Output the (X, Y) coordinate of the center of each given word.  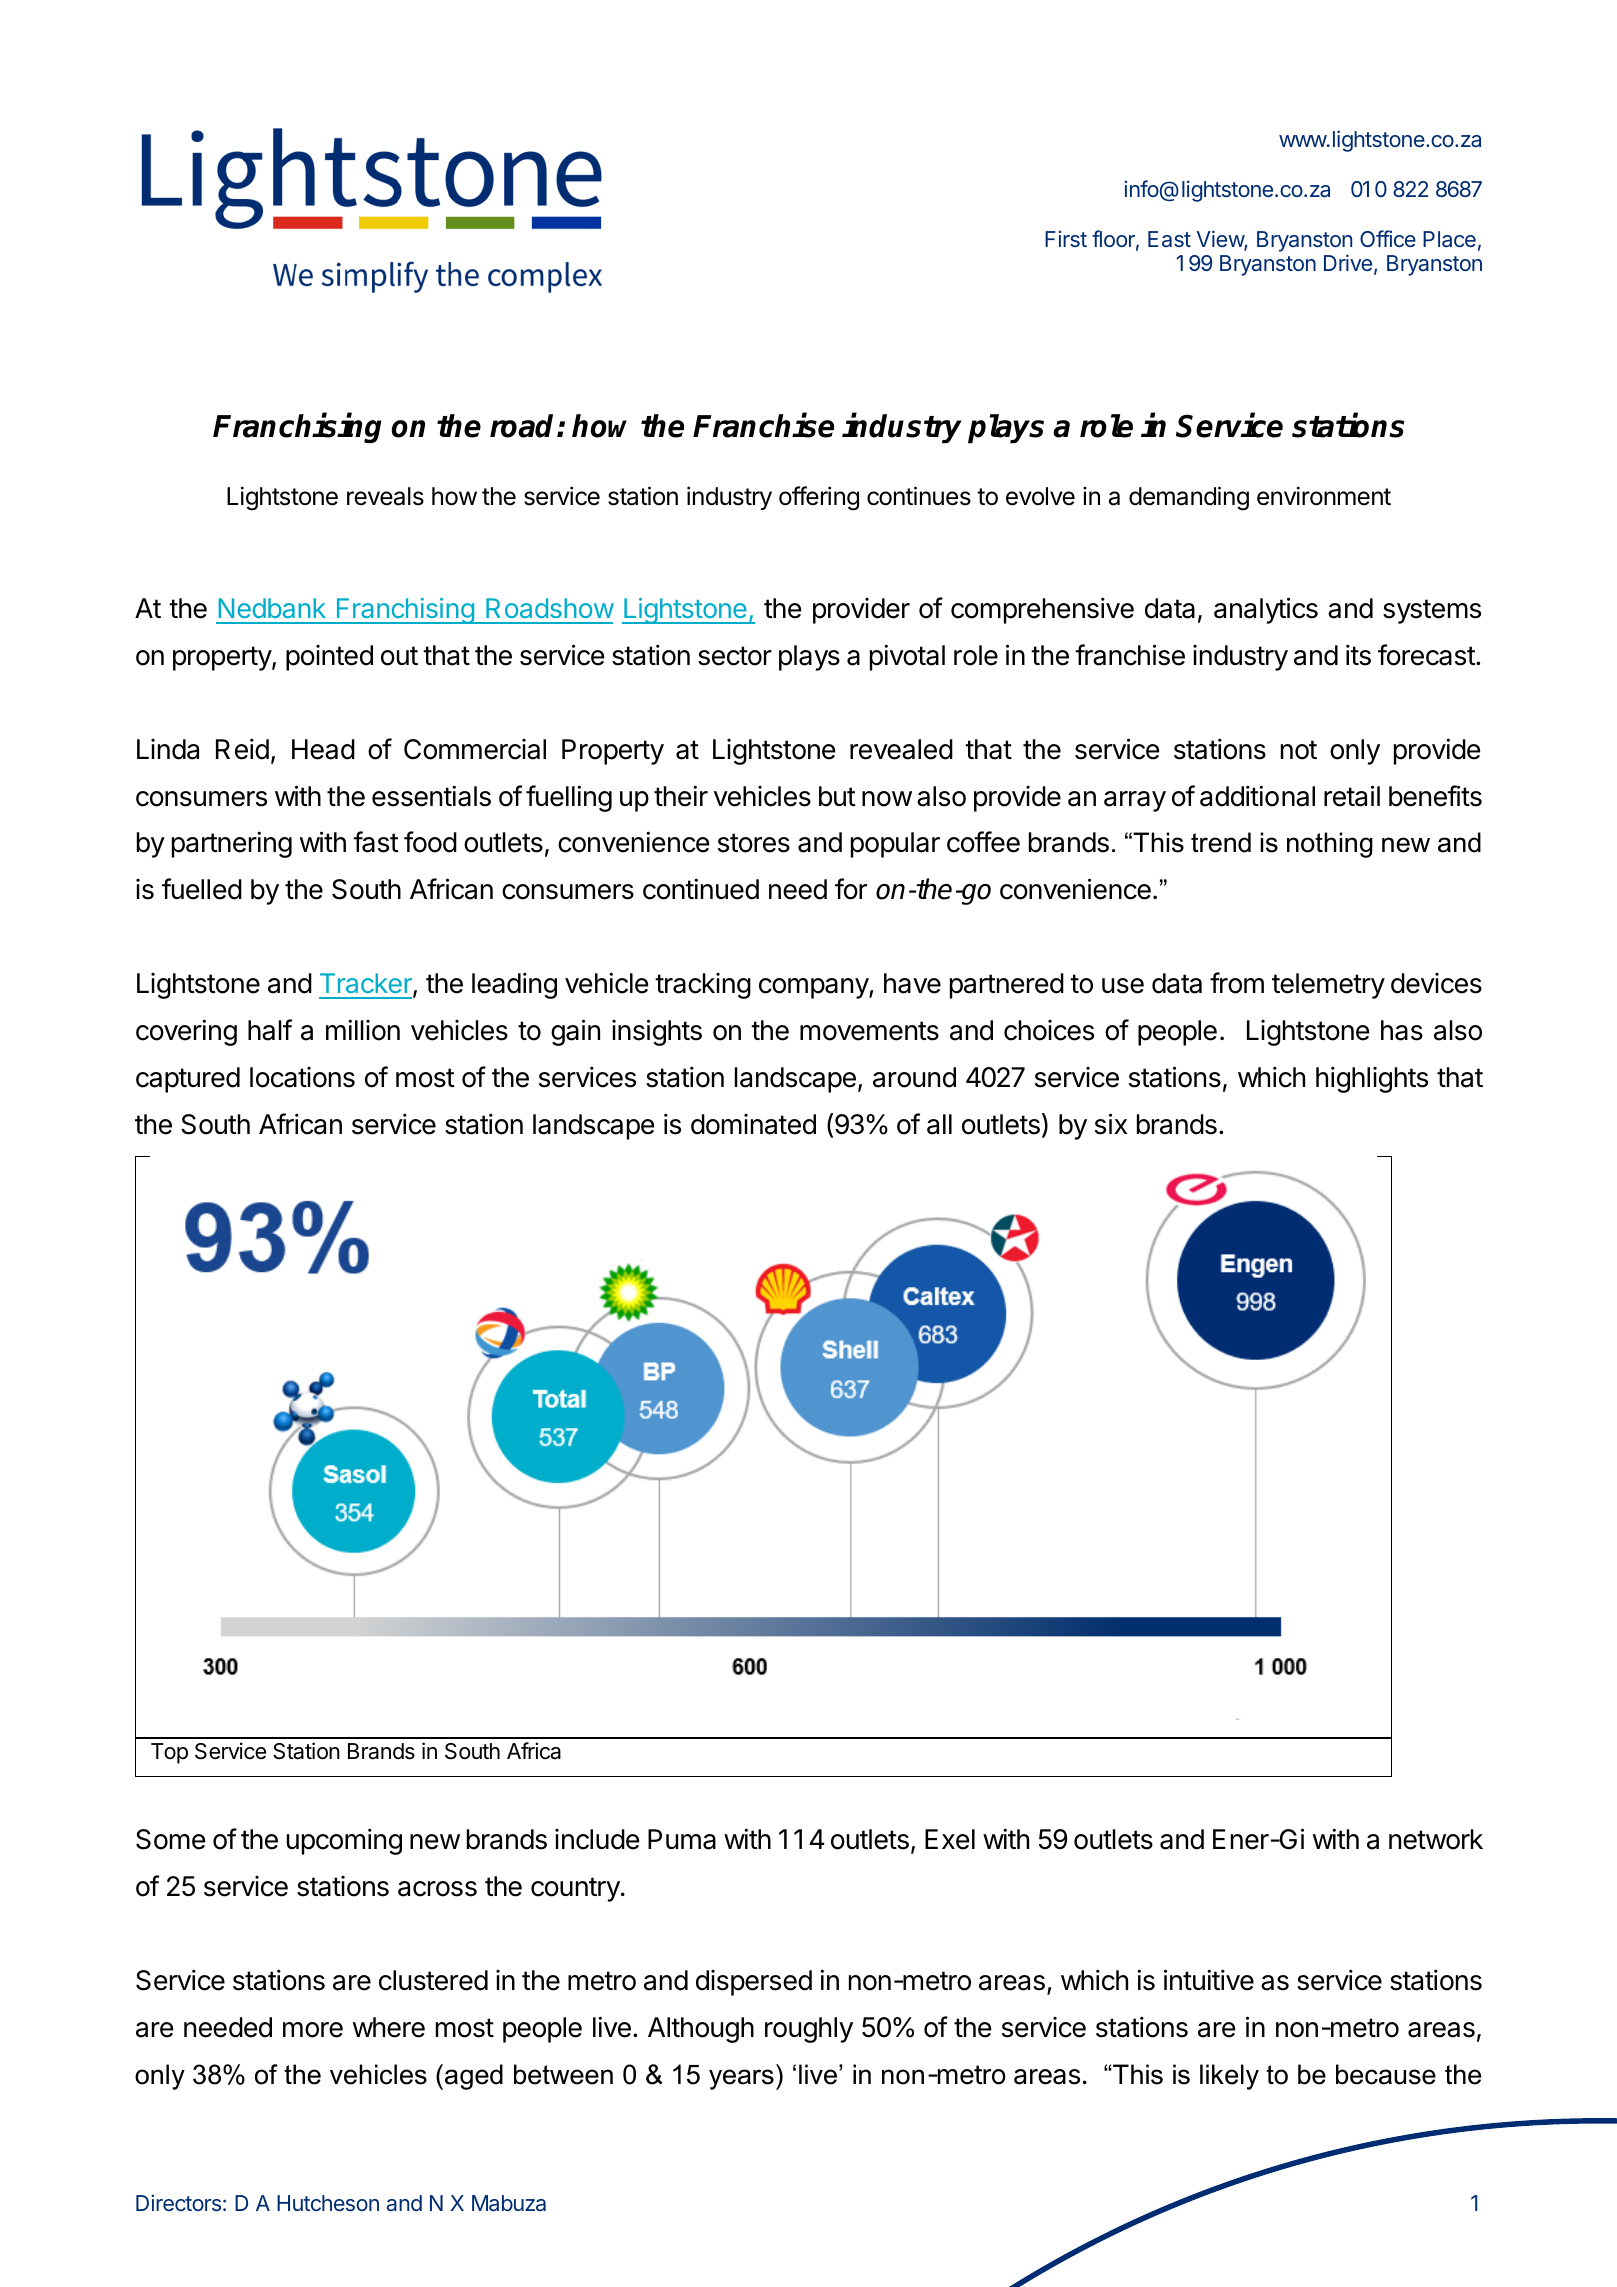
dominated (753, 1124)
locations (302, 1077)
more (313, 2030)
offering (819, 498)
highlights (1372, 1079)
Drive (1348, 262)
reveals (385, 496)
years (741, 2079)
